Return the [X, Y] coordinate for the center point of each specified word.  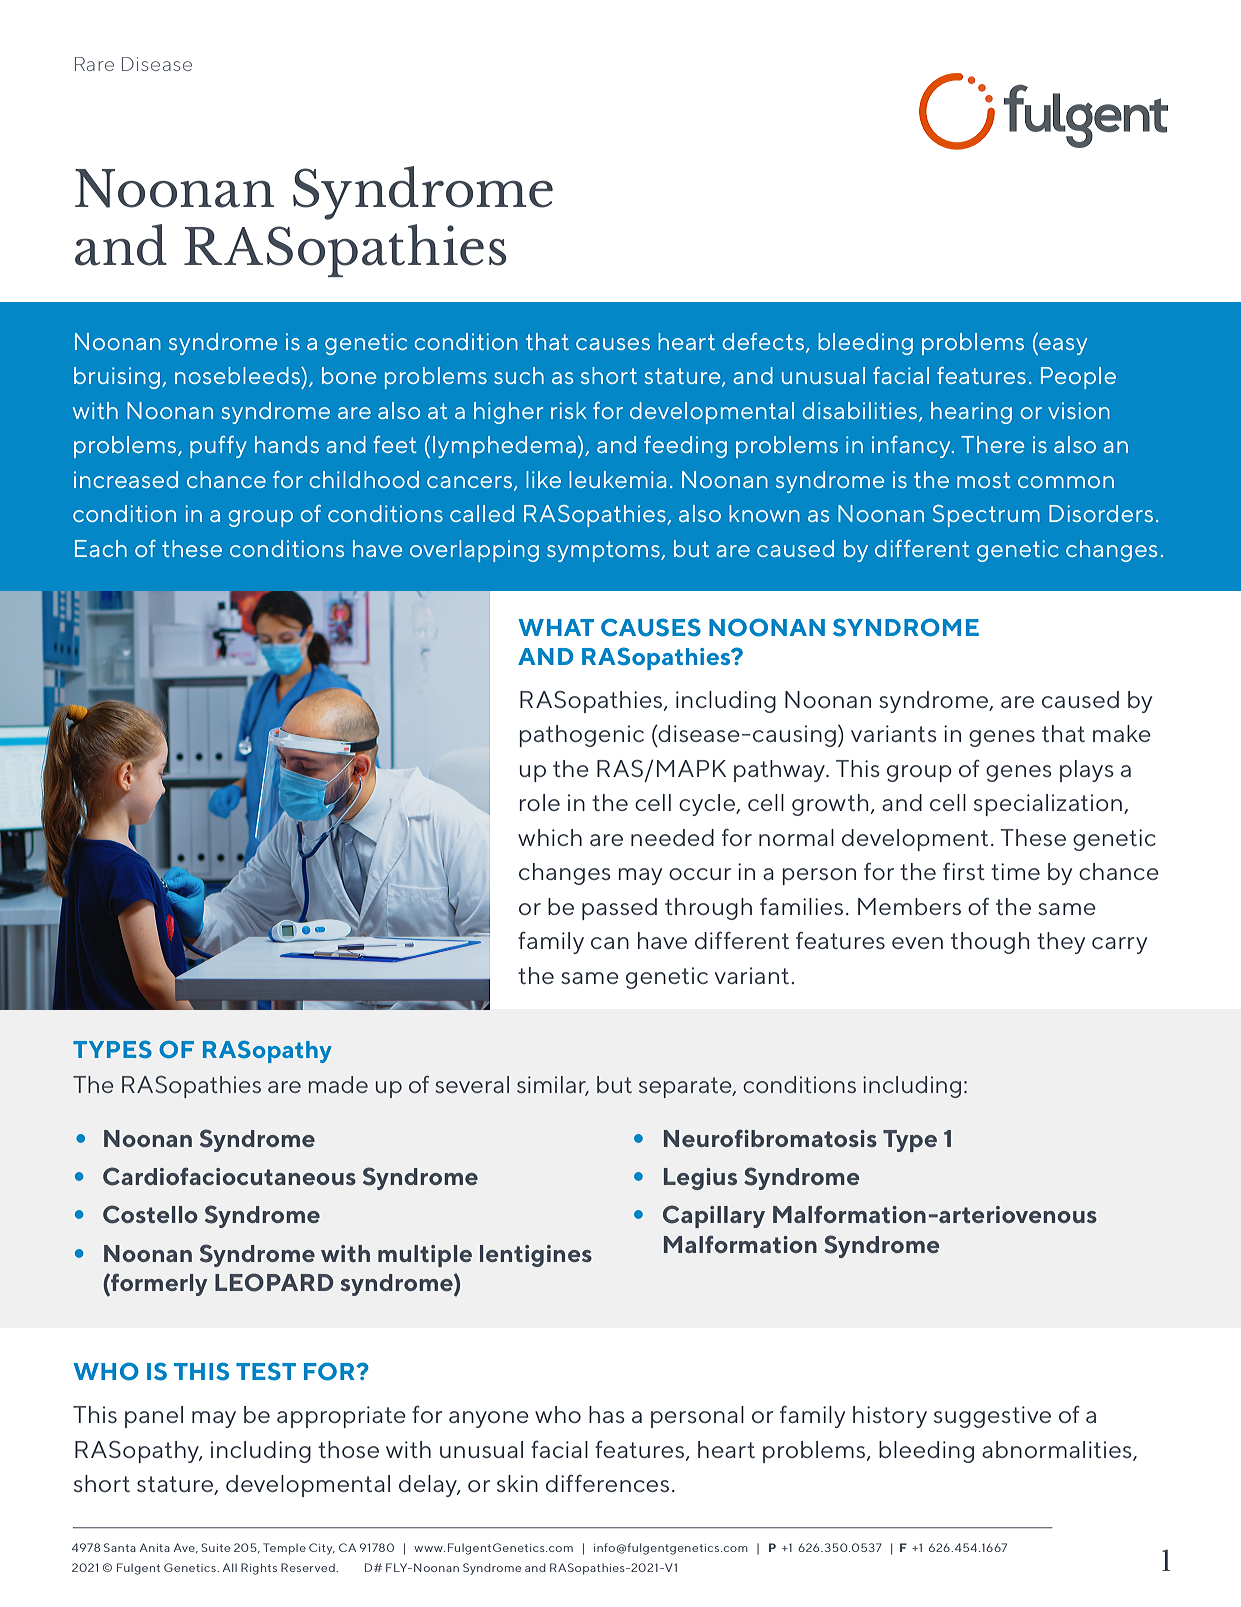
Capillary [714, 1216]
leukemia [617, 479]
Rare [94, 64]
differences [607, 1483]
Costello [150, 1214]
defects [764, 342]
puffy [218, 447]
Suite [215, 1547]
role [540, 802]
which [550, 837]
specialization [1048, 805]
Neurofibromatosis [770, 1138]
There [992, 444]
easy [1062, 346]
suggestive [992, 1417]
